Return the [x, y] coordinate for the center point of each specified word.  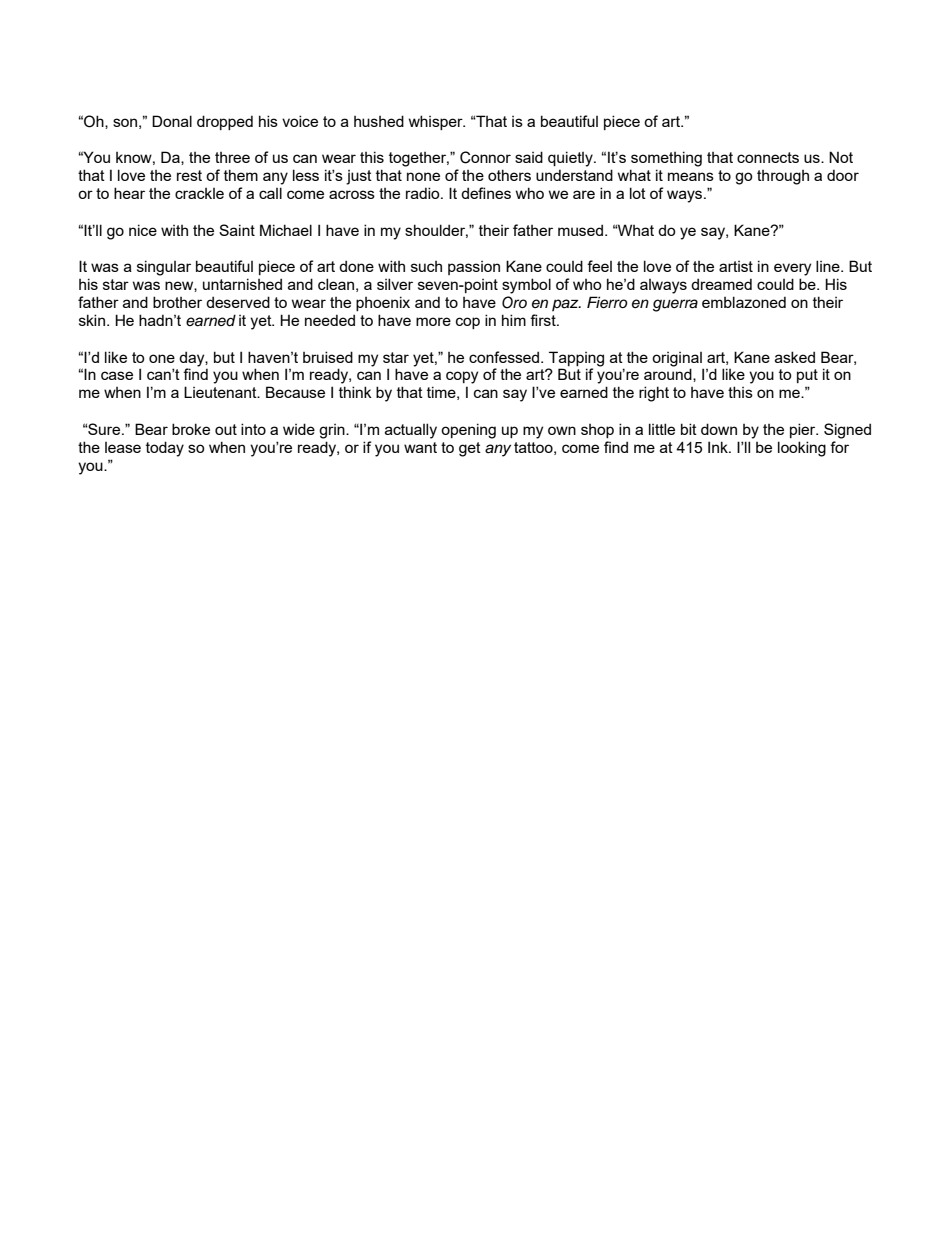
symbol [526, 286]
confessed [505, 357]
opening [468, 431]
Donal [172, 121]
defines [486, 193]
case [117, 375]
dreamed [721, 284]
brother [177, 302]
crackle [199, 193]
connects [768, 157]
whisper [437, 122]
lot [638, 193]
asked [795, 357]
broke [191, 429]
